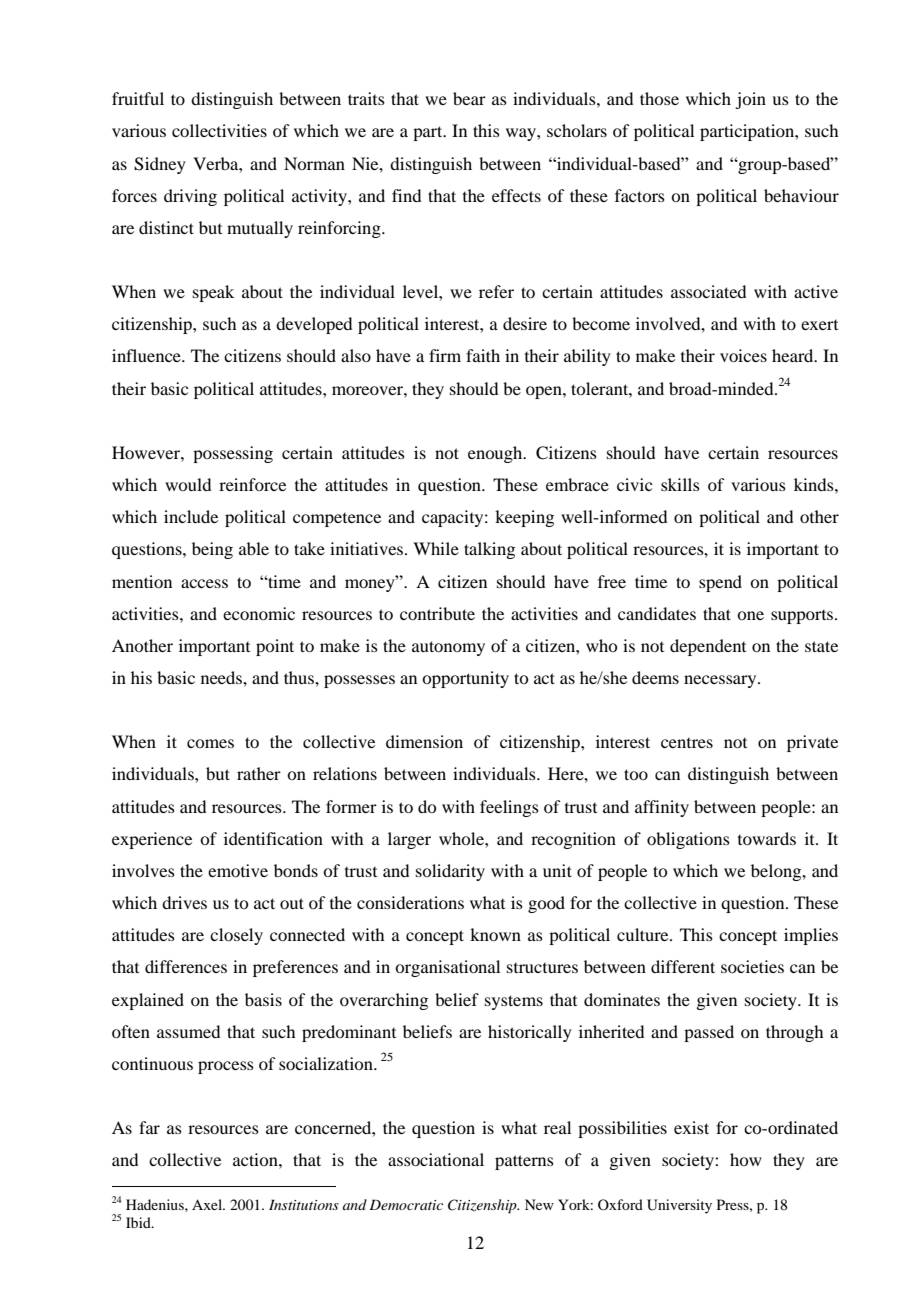 Image resolution: width=924 pixels, height=1308 pixels. What do you see at coordinates (208, 1204) in the image?
I see `Axel` at bounding box center [208, 1204].
